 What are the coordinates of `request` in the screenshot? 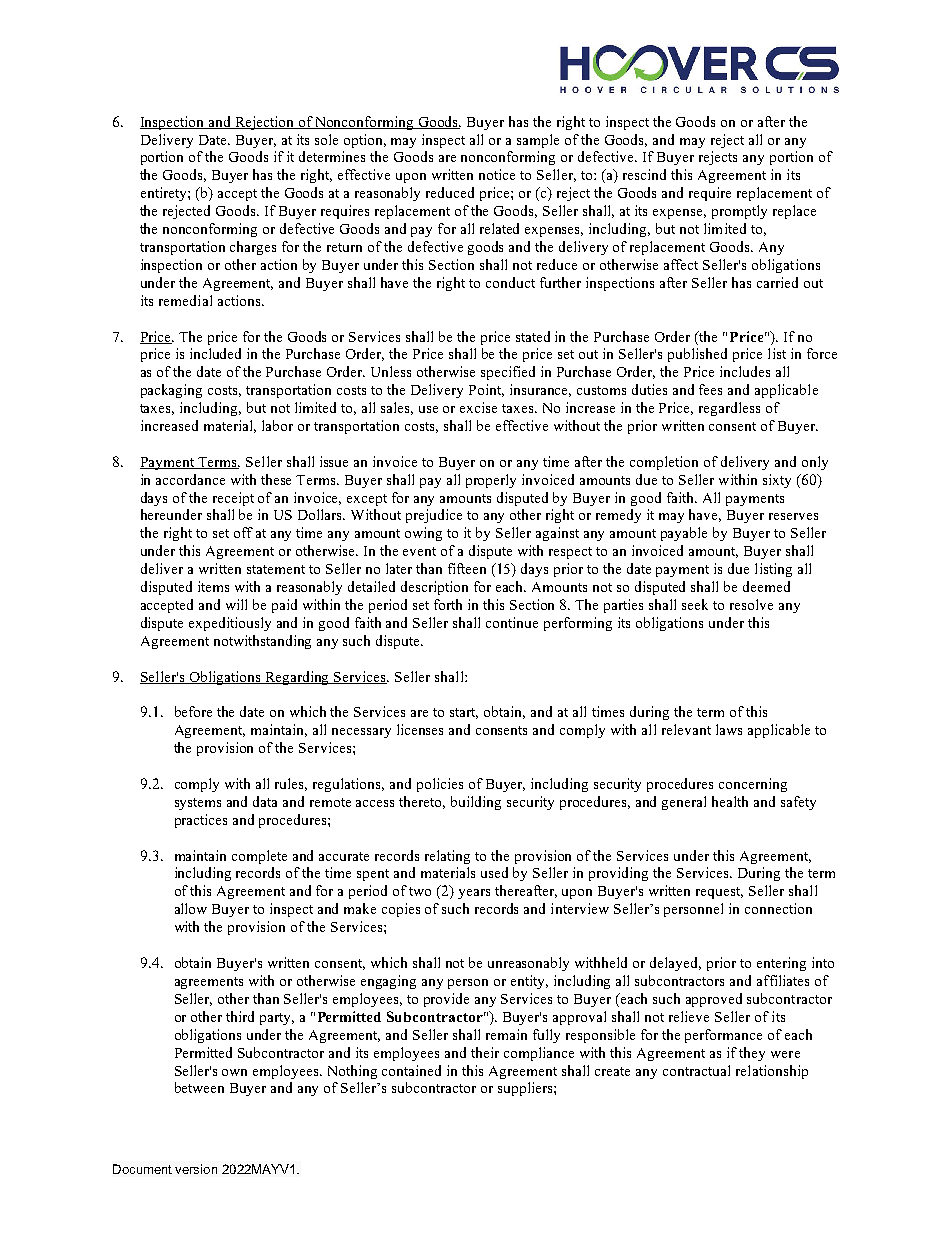 It's located at (719, 893).
